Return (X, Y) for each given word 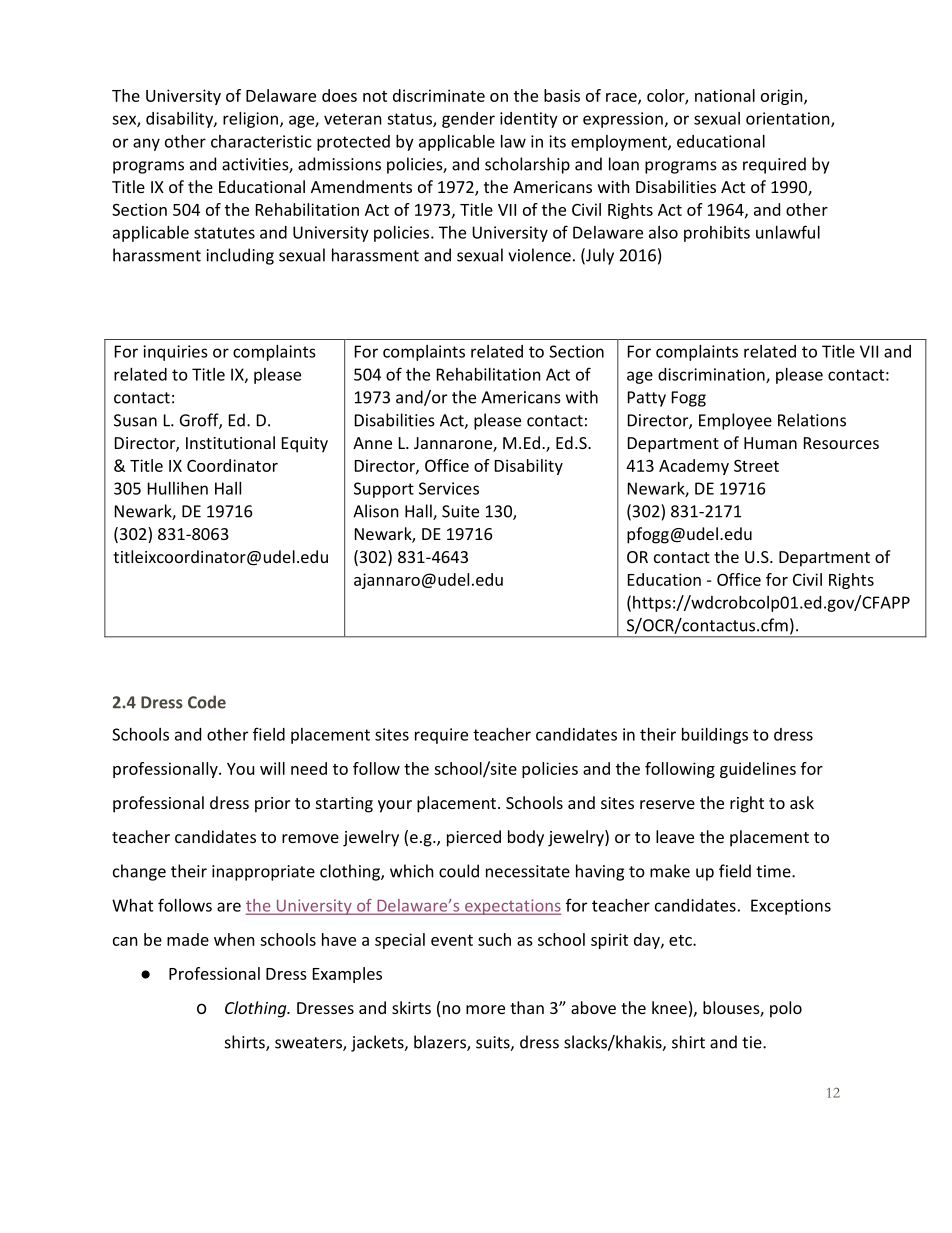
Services (449, 488)
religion (250, 120)
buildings (715, 736)
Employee (735, 421)
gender (468, 120)
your (395, 806)
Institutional (230, 442)
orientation (789, 119)
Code (207, 702)
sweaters (309, 1044)
